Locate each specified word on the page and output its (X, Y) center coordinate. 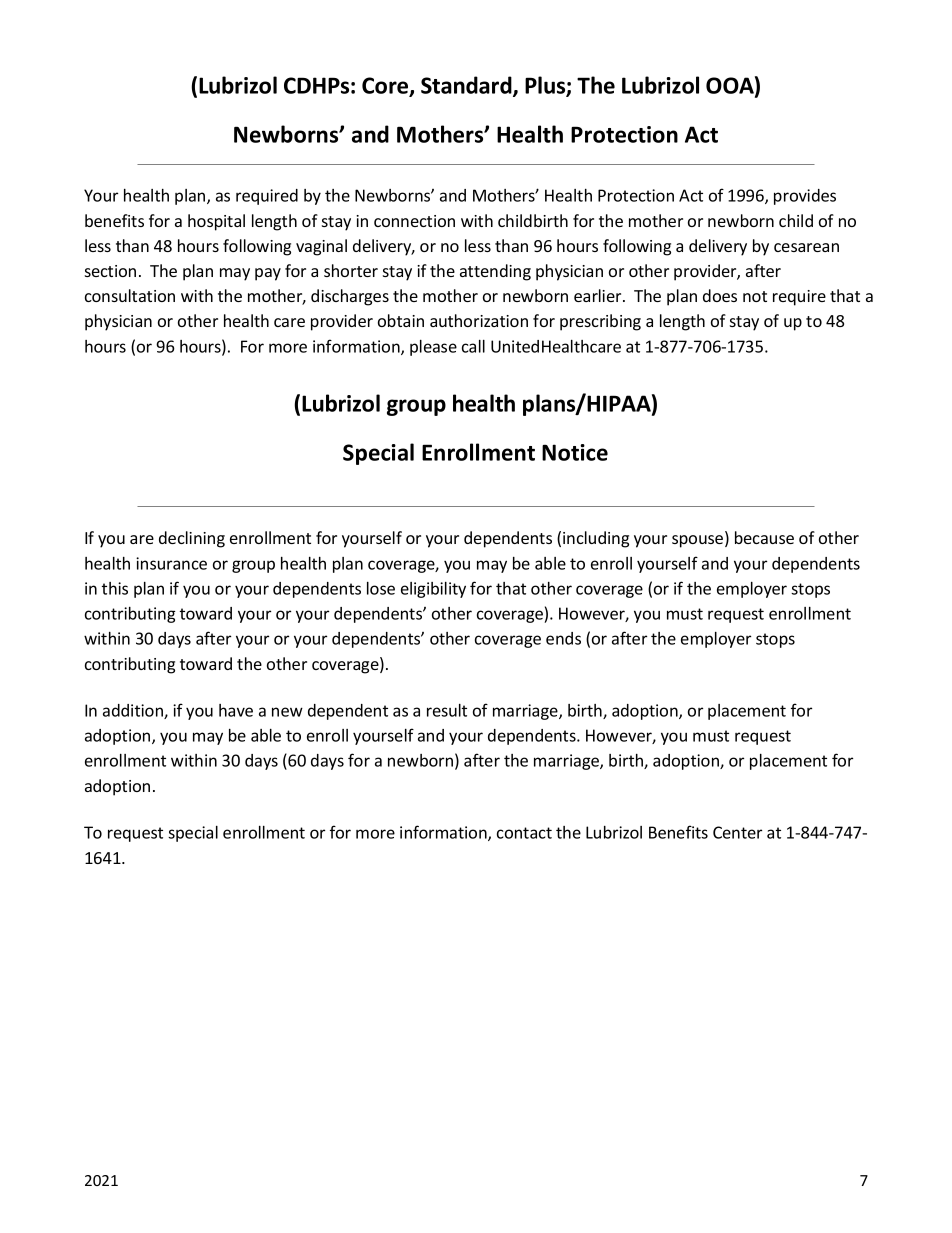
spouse (699, 541)
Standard (467, 86)
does (720, 295)
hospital (216, 222)
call (473, 346)
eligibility (433, 590)
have (236, 710)
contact (524, 833)
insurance (171, 563)
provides (805, 197)
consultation (130, 295)
